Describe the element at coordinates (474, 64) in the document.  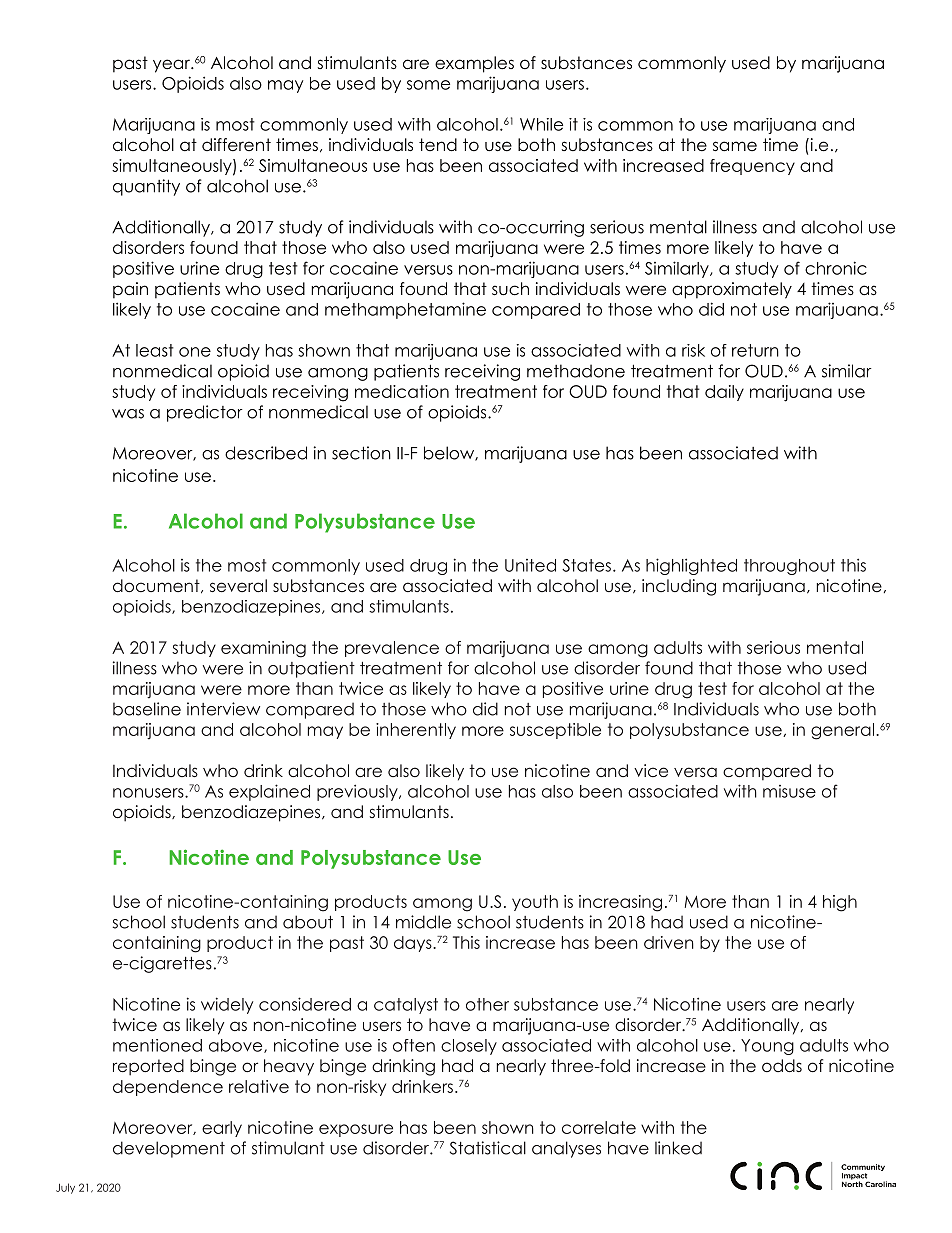
I see `examples` at that location.
